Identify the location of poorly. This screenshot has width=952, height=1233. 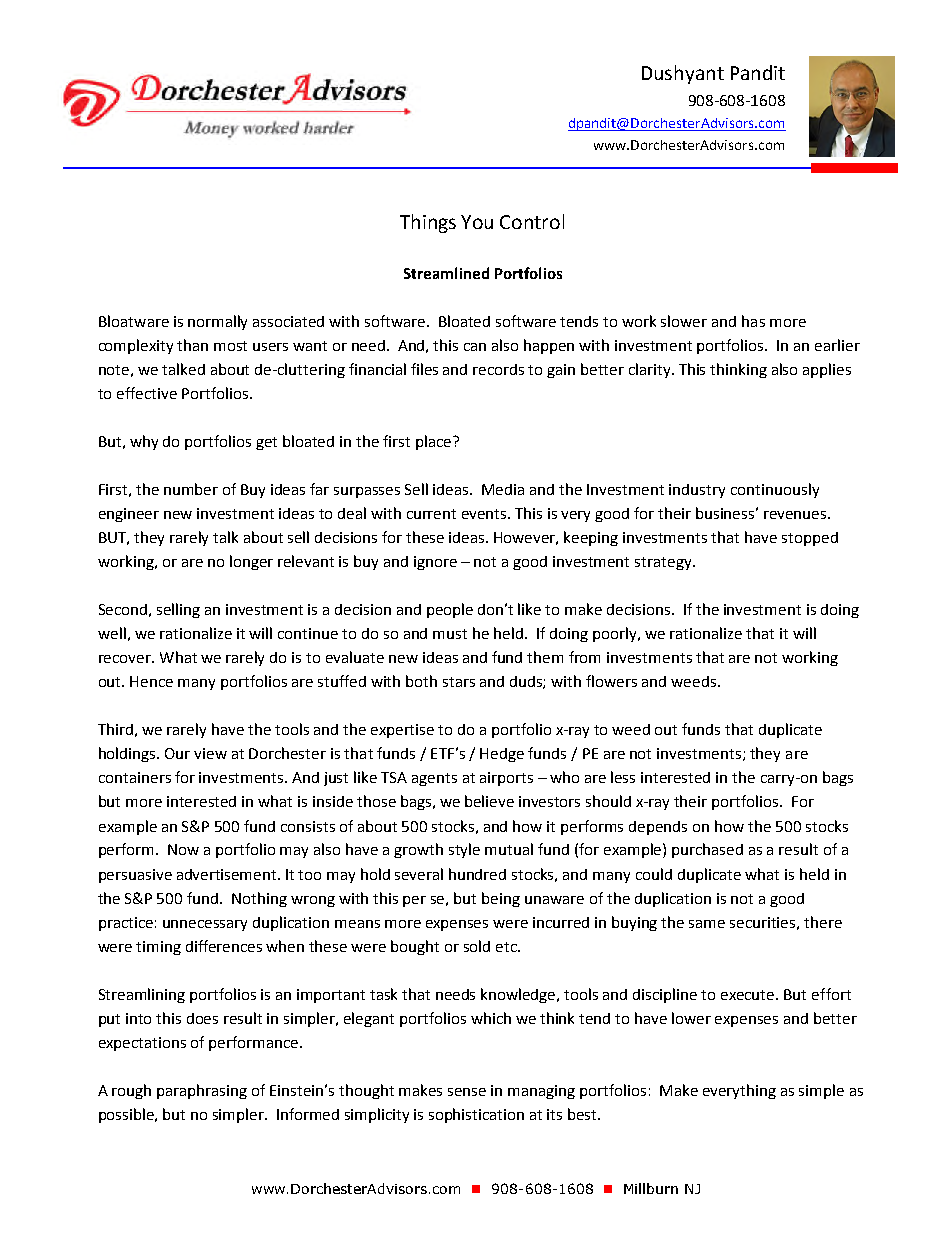
(616, 634).
